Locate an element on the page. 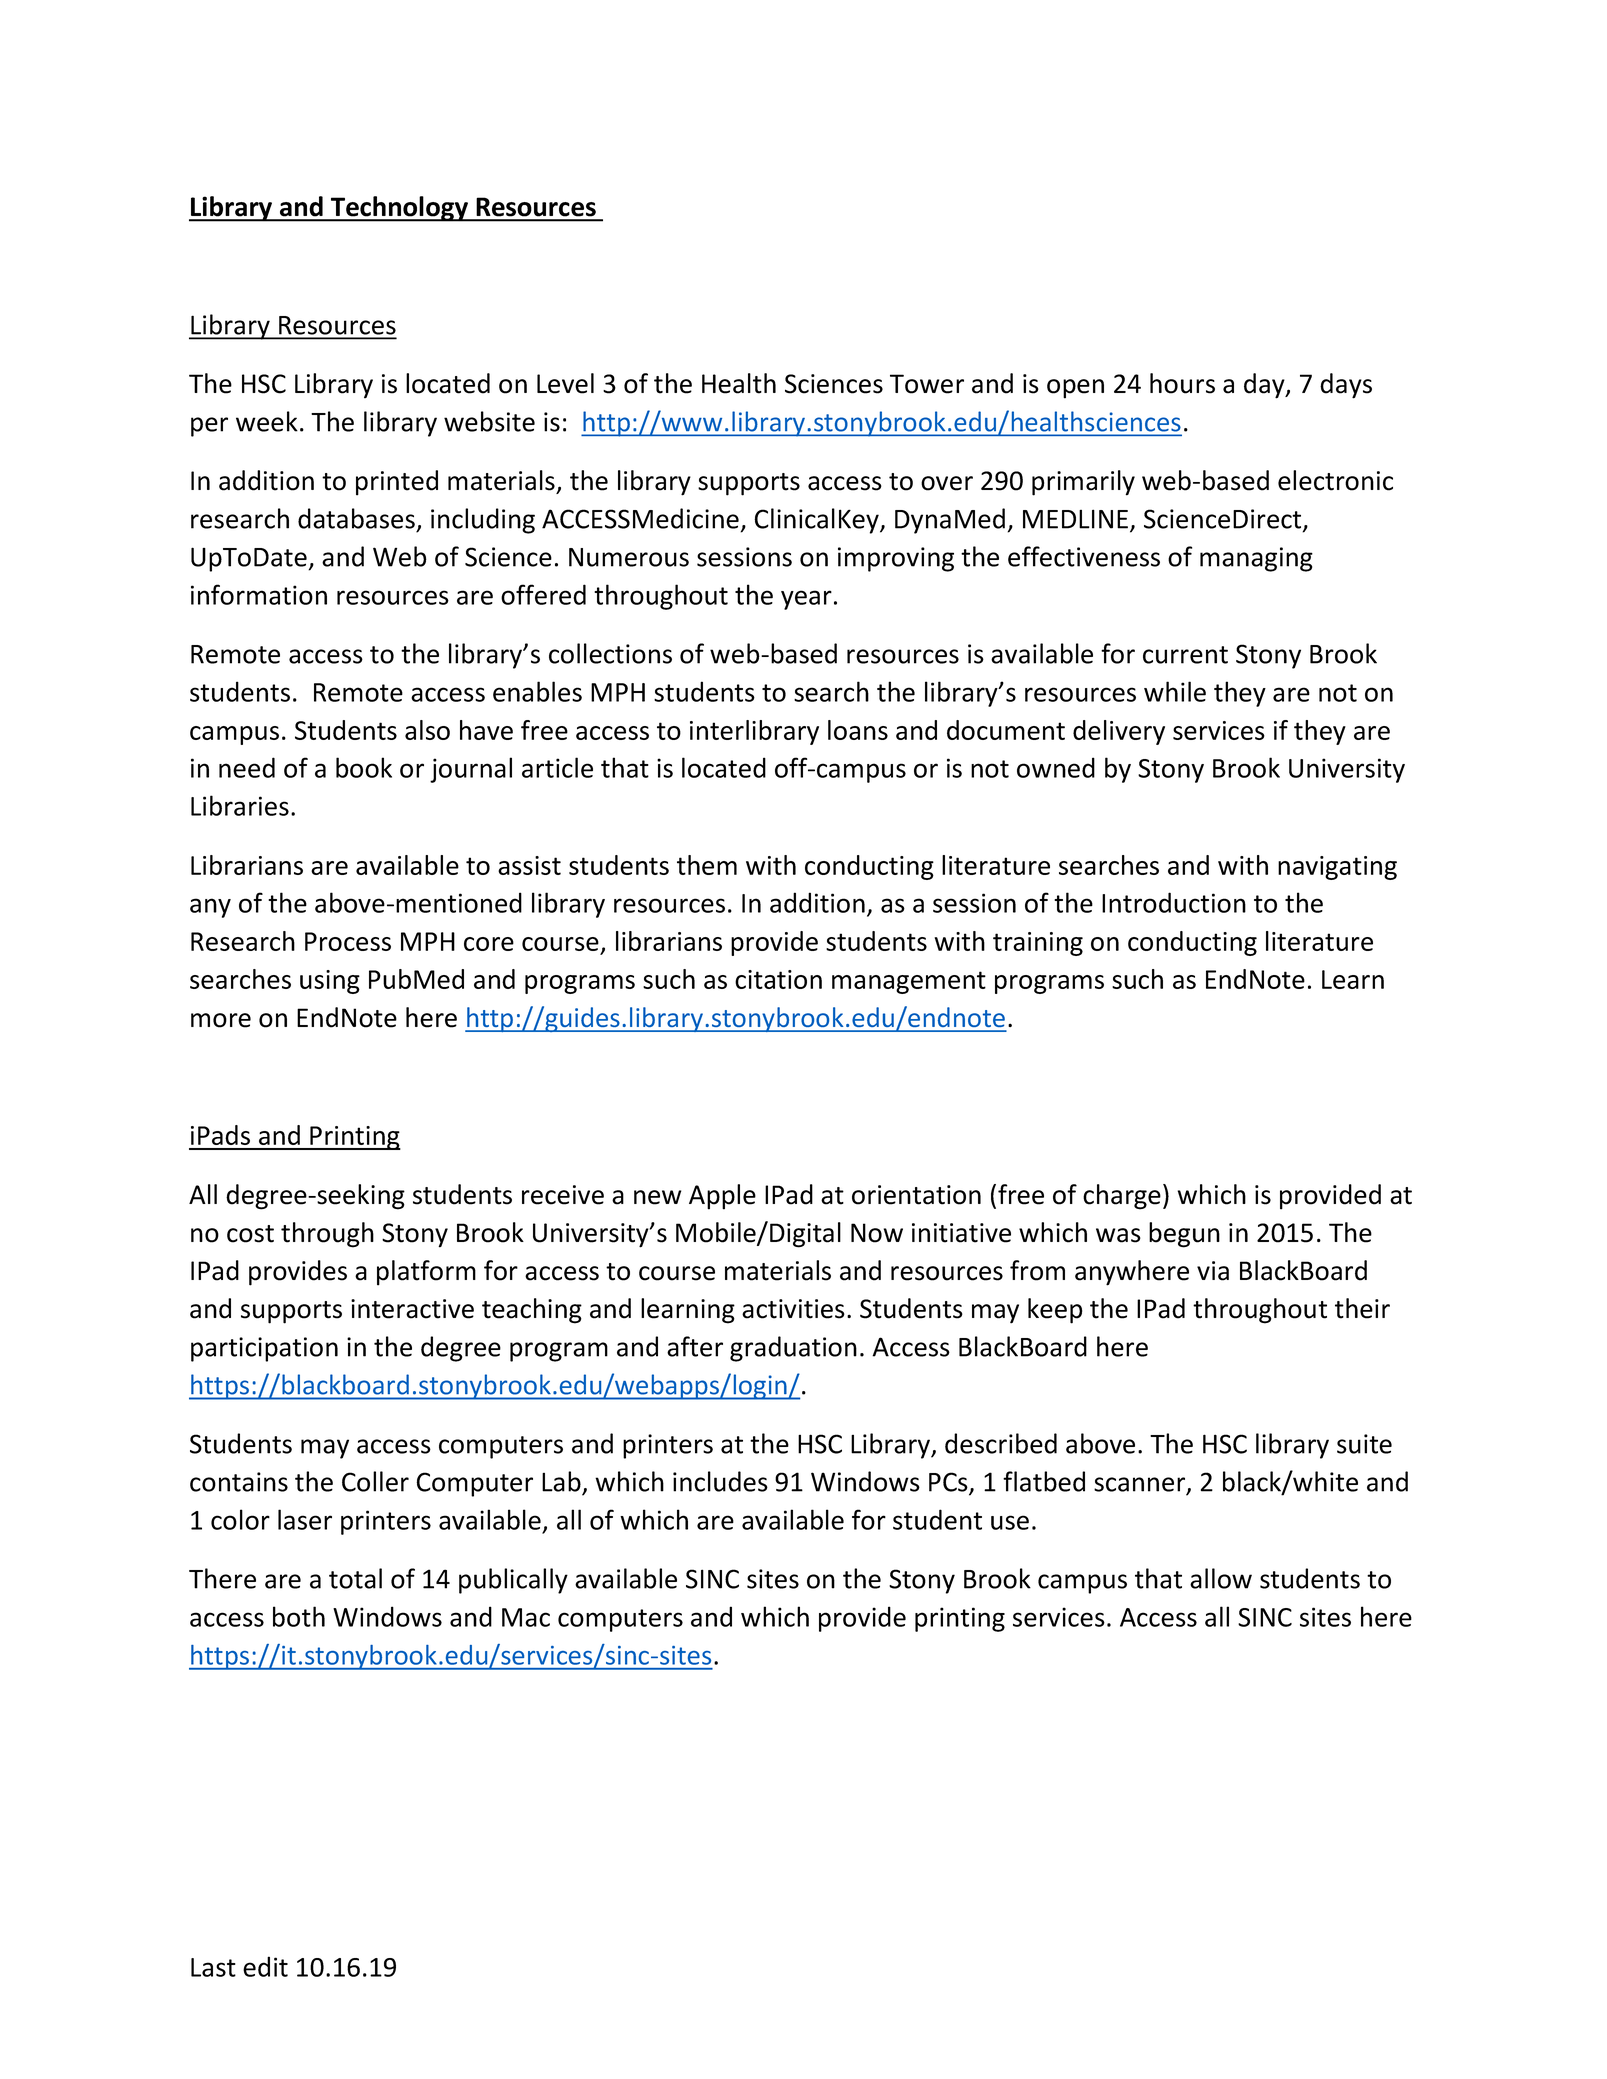 Image resolution: width=1607 pixels, height=2079 pixels. hours is located at coordinates (1182, 383).
